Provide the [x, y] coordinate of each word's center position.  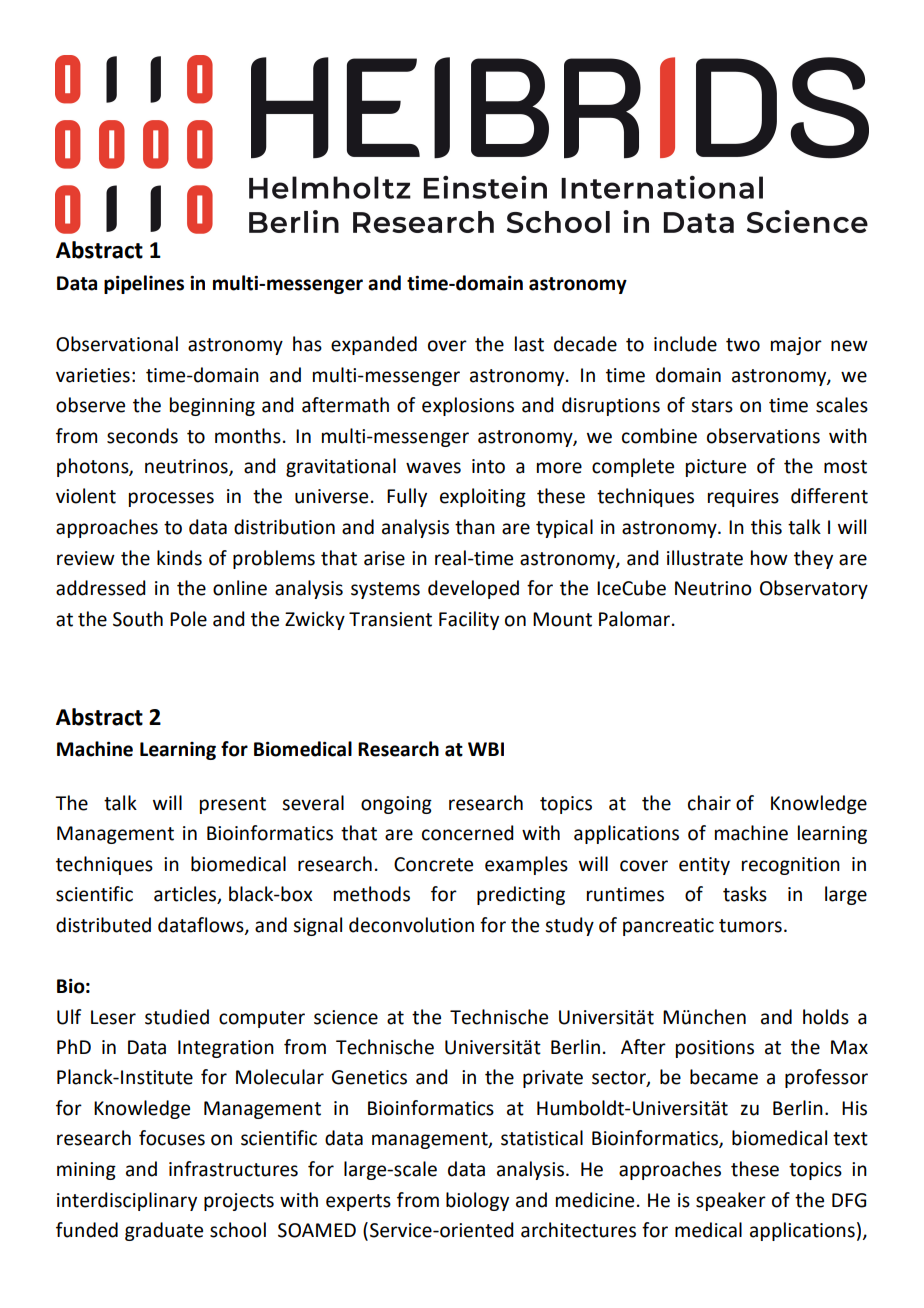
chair [709, 803]
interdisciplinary [127, 1201]
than [475, 527]
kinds [179, 558]
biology [477, 1201]
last [529, 344]
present [233, 805]
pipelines [144, 284]
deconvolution [411, 925]
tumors [750, 926]
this [766, 527]
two [743, 345]
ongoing [396, 805]
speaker [731, 1201]
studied [177, 1017]
